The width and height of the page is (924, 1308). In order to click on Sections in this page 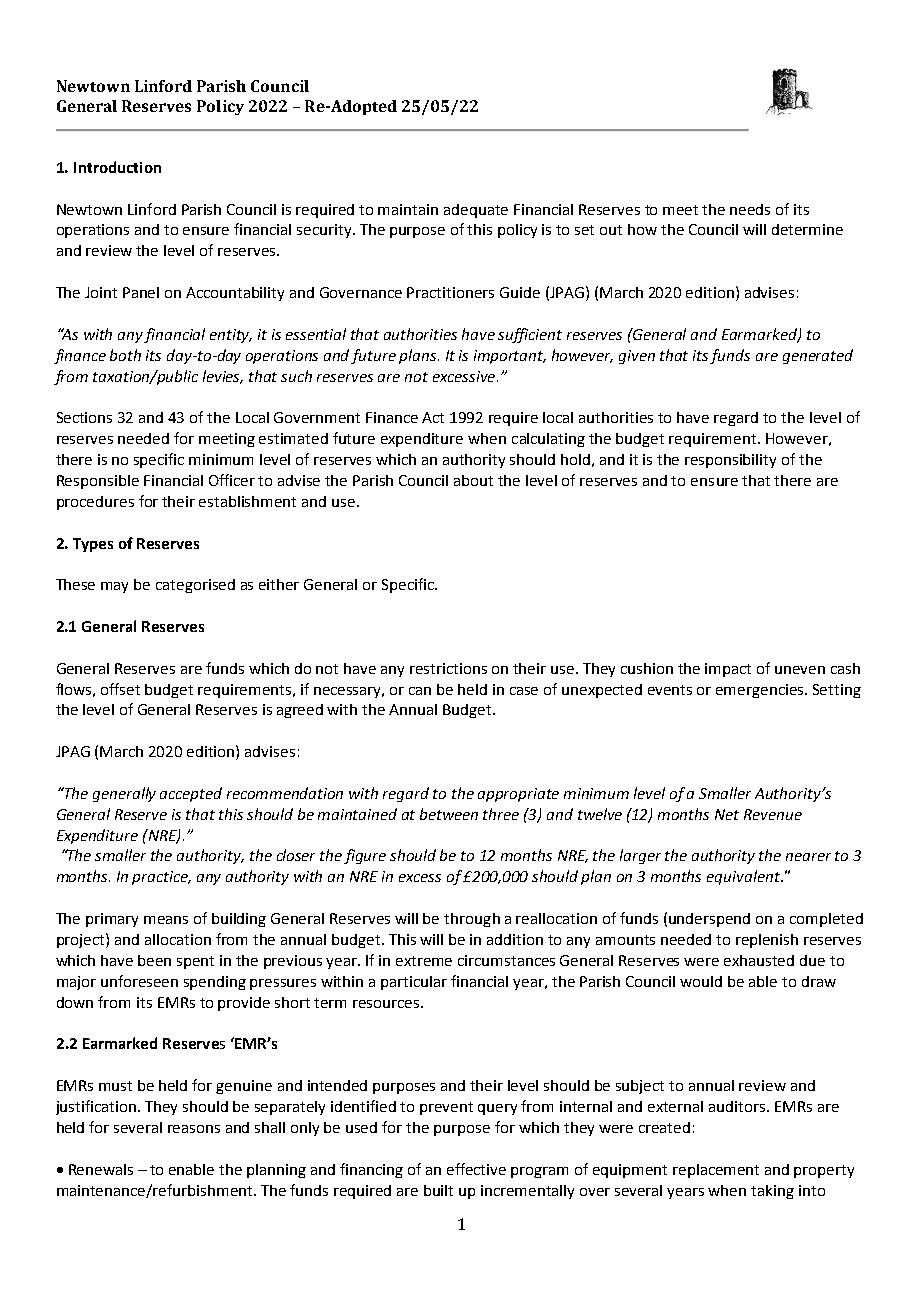, I will do `click(84, 417)`.
